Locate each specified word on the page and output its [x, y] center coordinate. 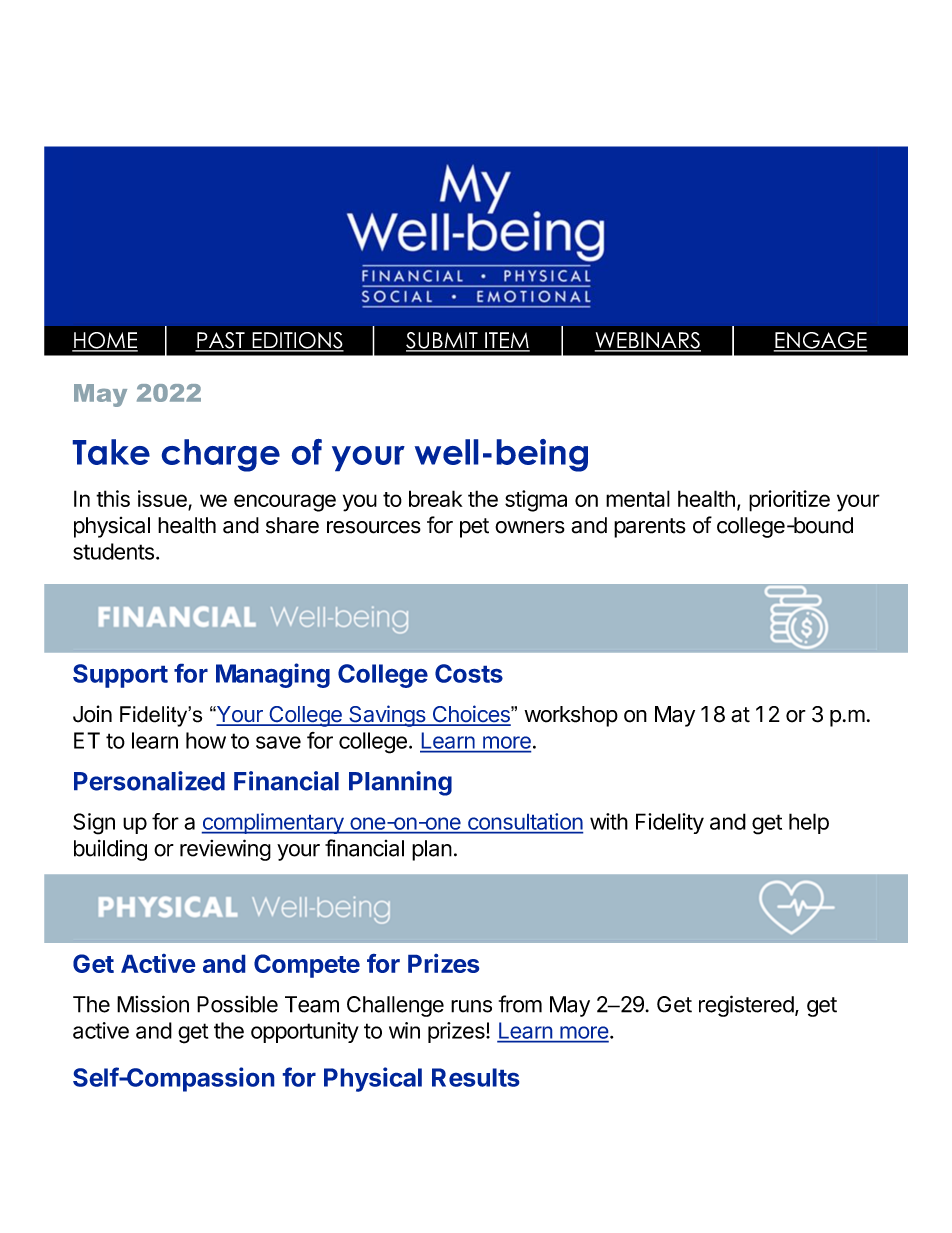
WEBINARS [648, 341]
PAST [221, 341]
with [609, 821]
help [809, 823]
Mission [153, 1004]
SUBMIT [443, 341]
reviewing [225, 850]
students [113, 551]
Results [475, 1077]
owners [530, 527]
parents [650, 528]
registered [746, 1006]
